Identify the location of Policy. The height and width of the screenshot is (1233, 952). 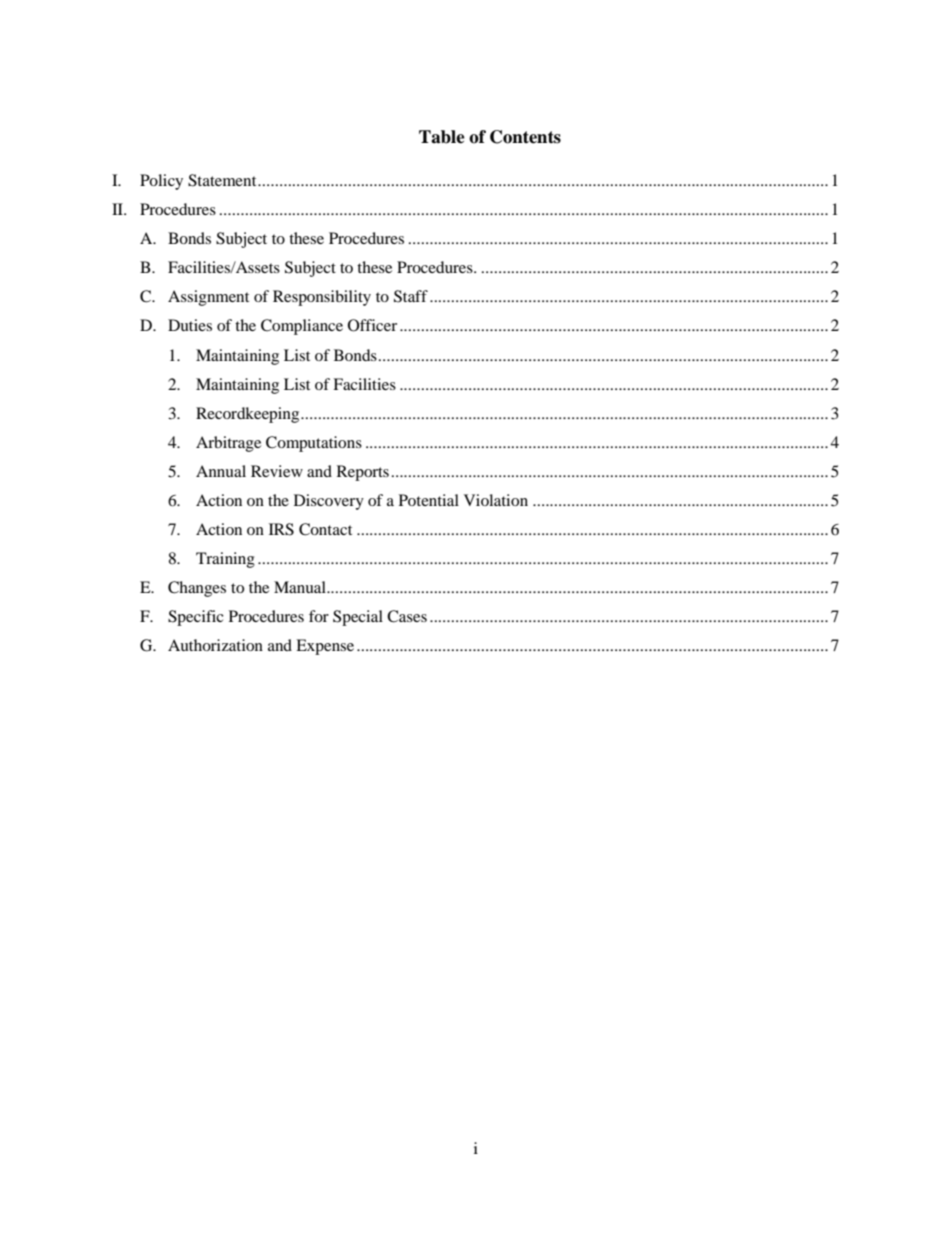
(161, 182).
